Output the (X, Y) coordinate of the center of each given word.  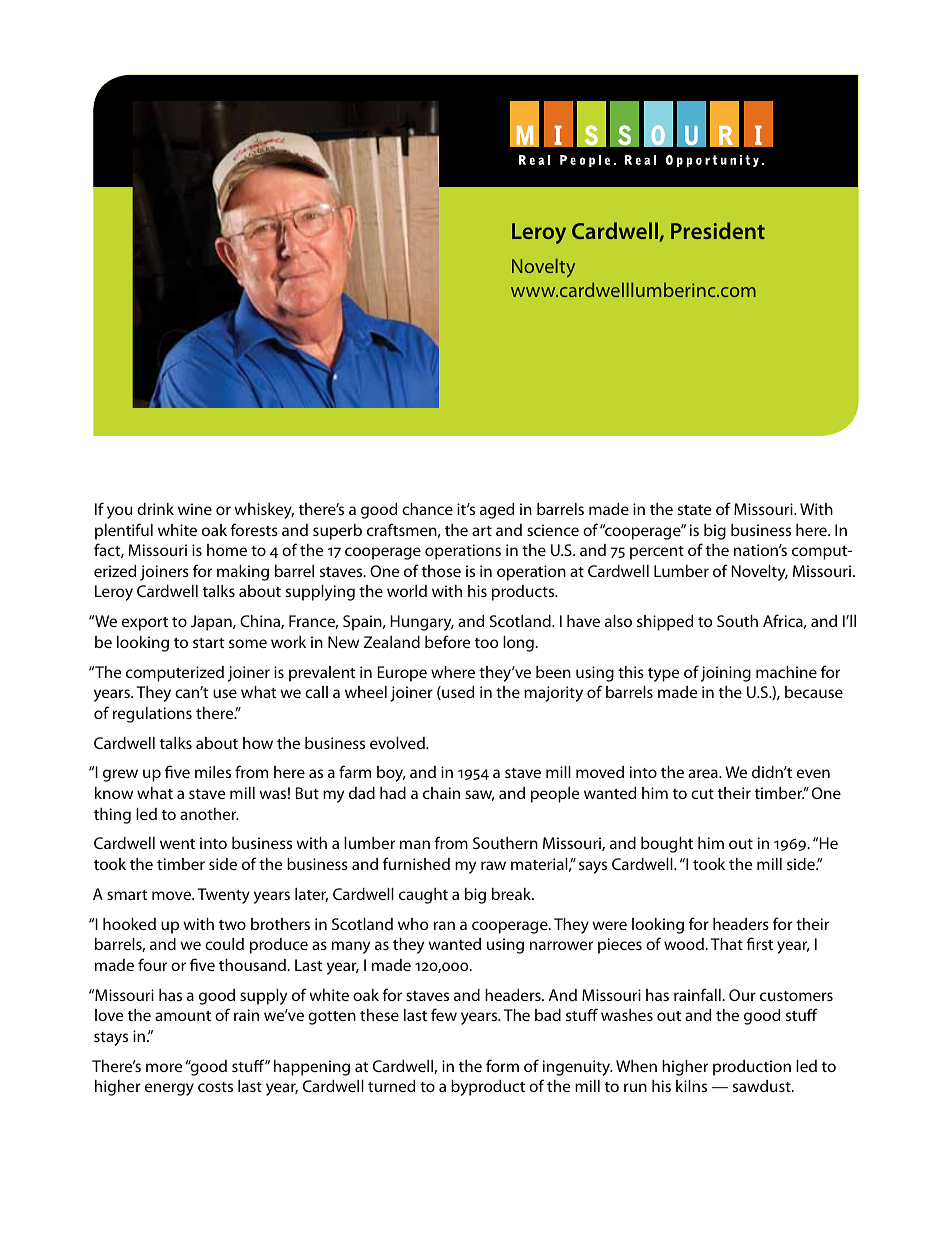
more (164, 1067)
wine (195, 509)
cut (702, 794)
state (694, 510)
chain (441, 793)
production (752, 1068)
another (209, 814)
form (502, 1065)
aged (497, 511)
